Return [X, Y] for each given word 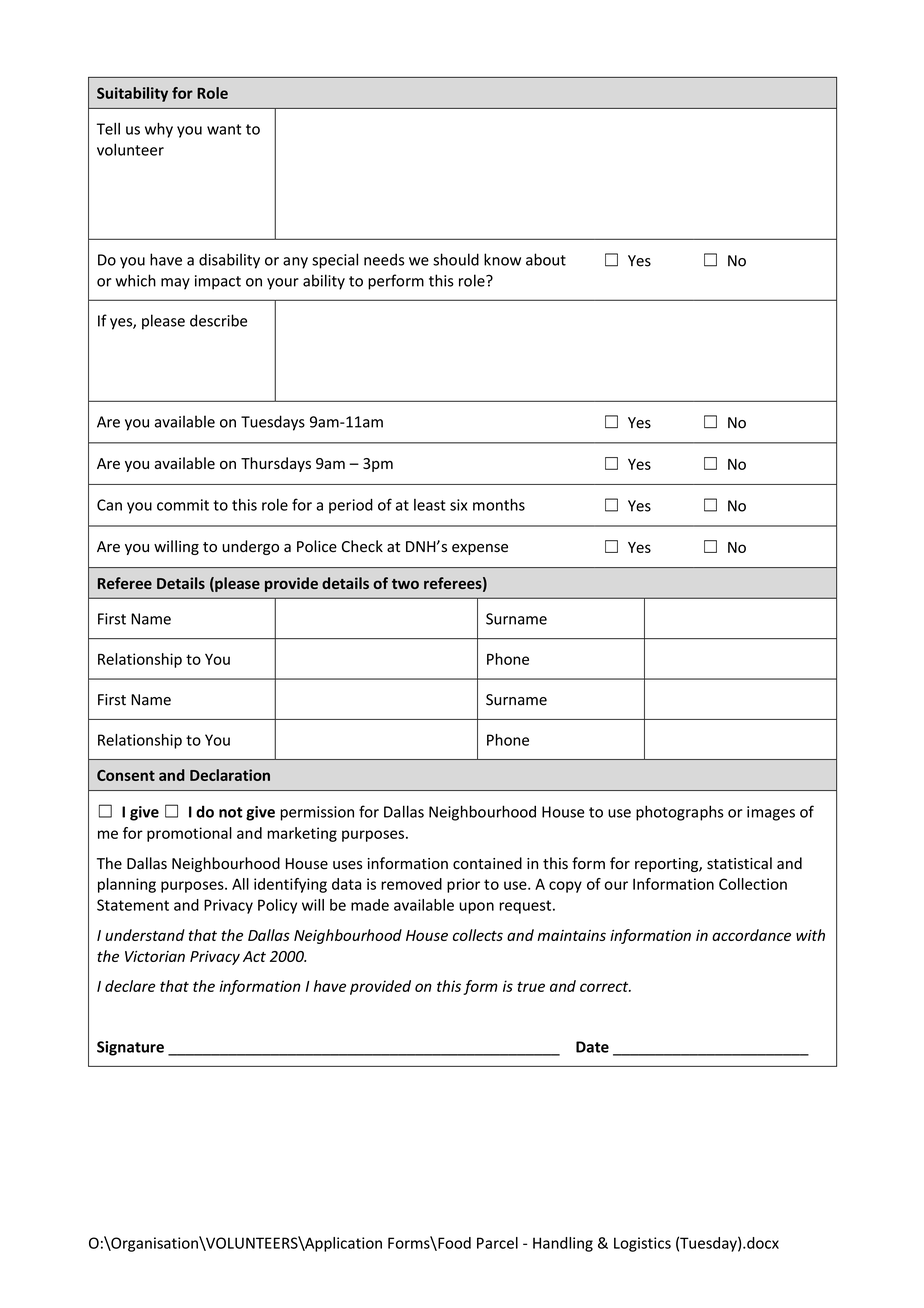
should [456, 259]
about [546, 259]
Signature [130, 1048]
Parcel [497, 1243]
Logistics [642, 1244]
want [224, 129]
